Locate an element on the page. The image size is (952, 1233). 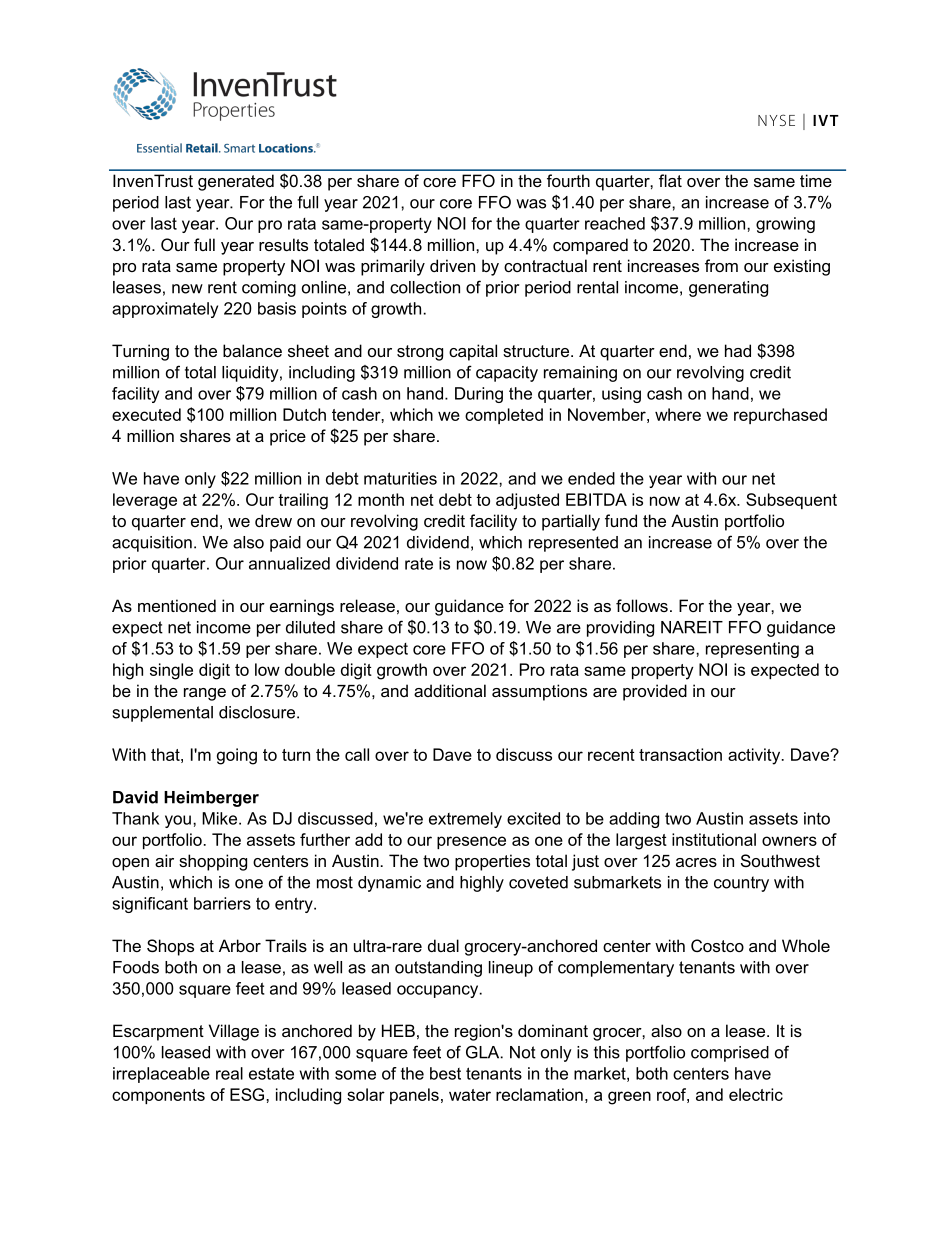
repurchased is located at coordinates (780, 416).
